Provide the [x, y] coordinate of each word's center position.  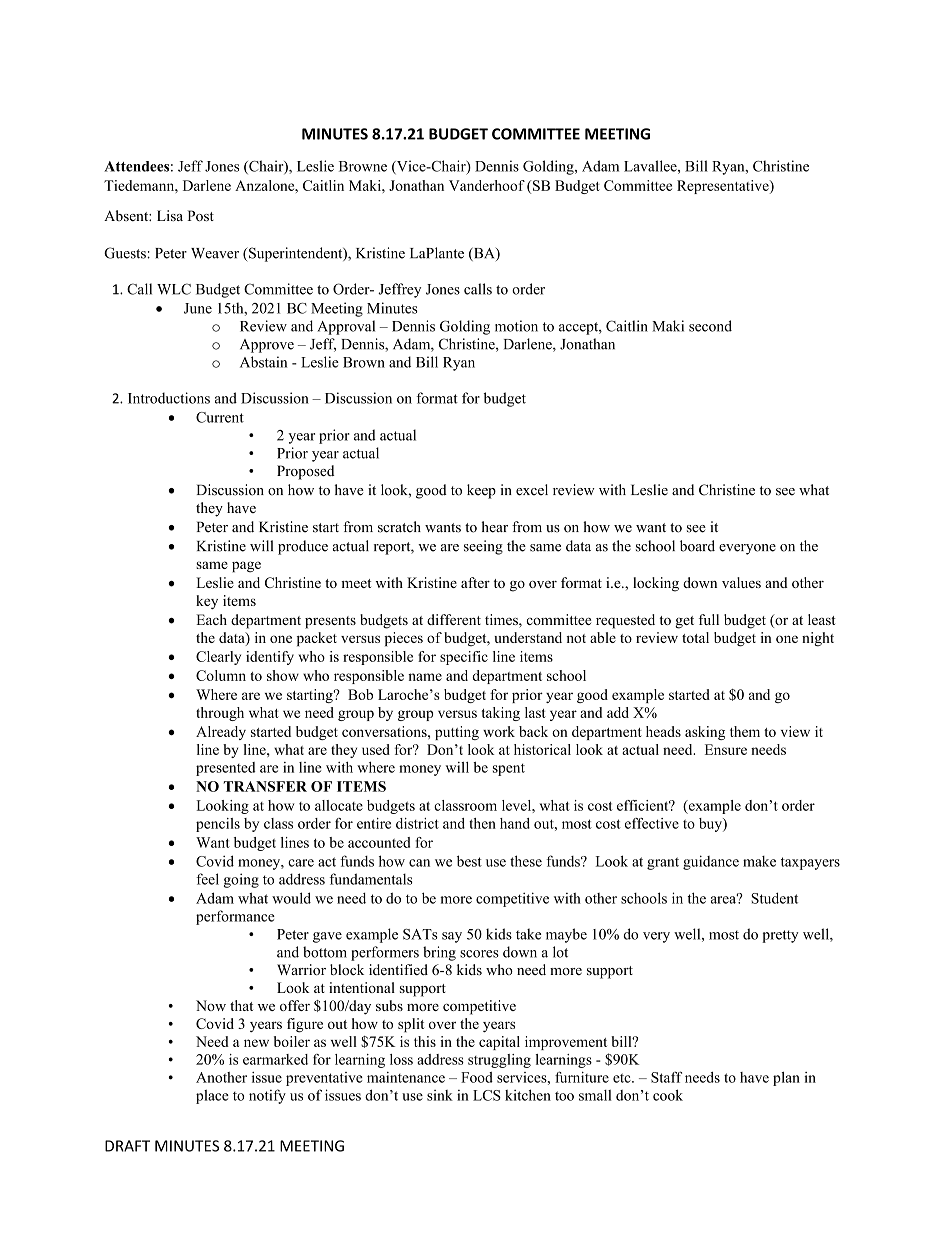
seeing [483, 547]
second [710, 326]
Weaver [215, 253]
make [759, 861]
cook [668, 1095]
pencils [218, 825]
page [246, 567]
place [212, 1097]
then [482, 823]
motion [516, 326]
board [697, 546]
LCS [487, 1095]
